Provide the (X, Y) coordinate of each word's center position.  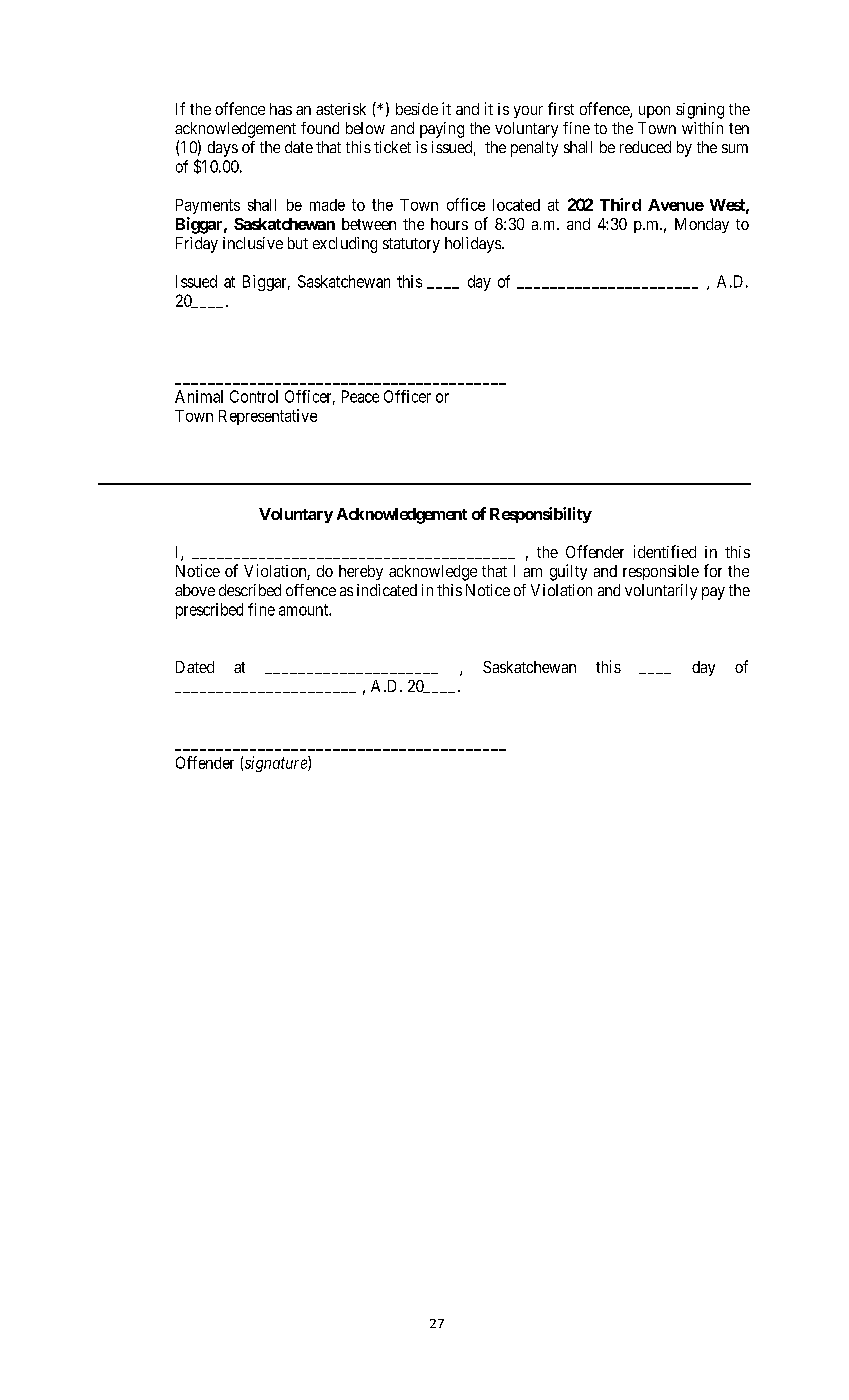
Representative (268, 417)
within (702, 128)
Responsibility (541, 515)
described (250, 590)
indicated (387, 590)
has (281, 109)
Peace (360, 396)
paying (442, 130)
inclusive (253, 243)
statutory (411, 245)
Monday (702, 225)
